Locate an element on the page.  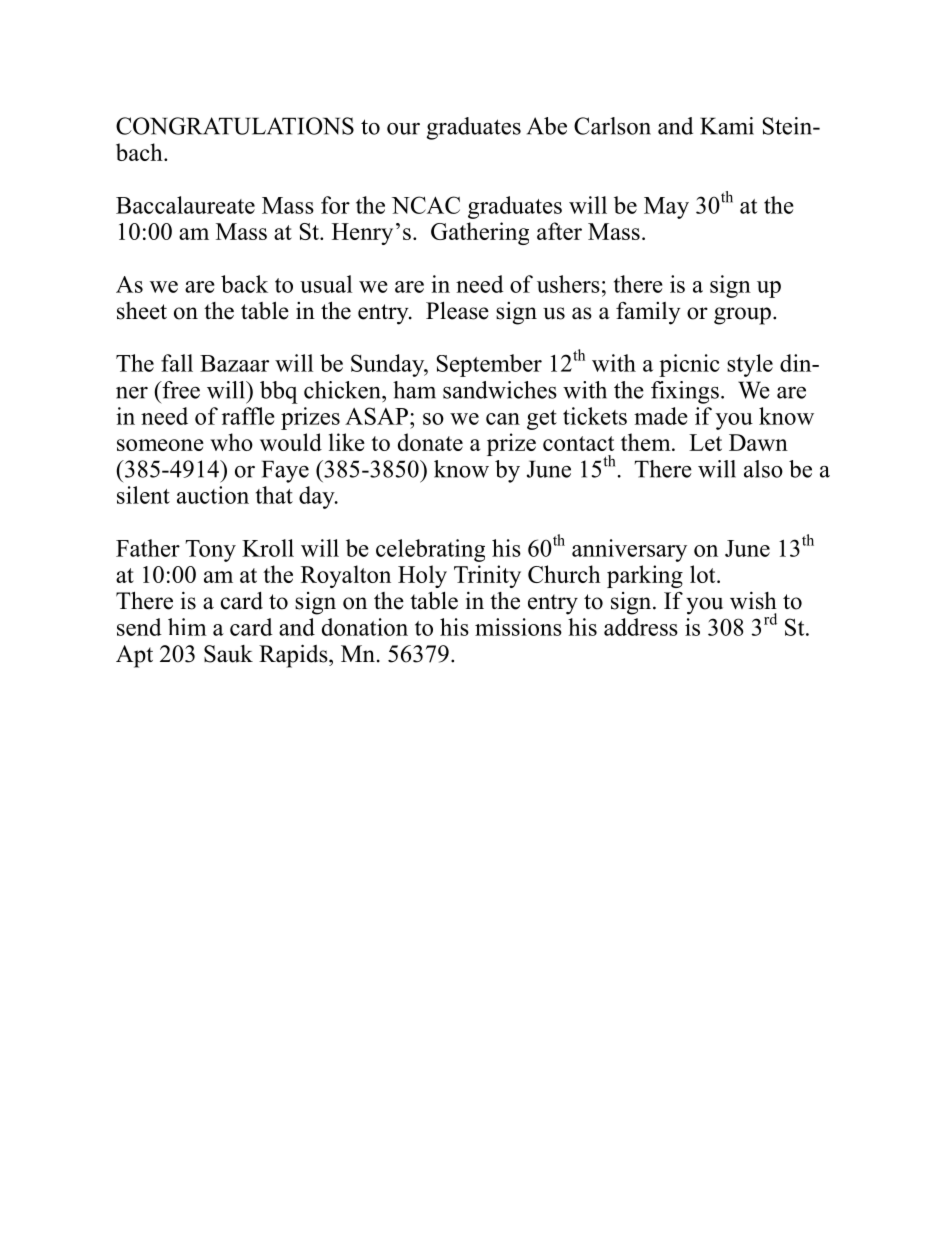
Kami is located at coordinates (727, 126).
